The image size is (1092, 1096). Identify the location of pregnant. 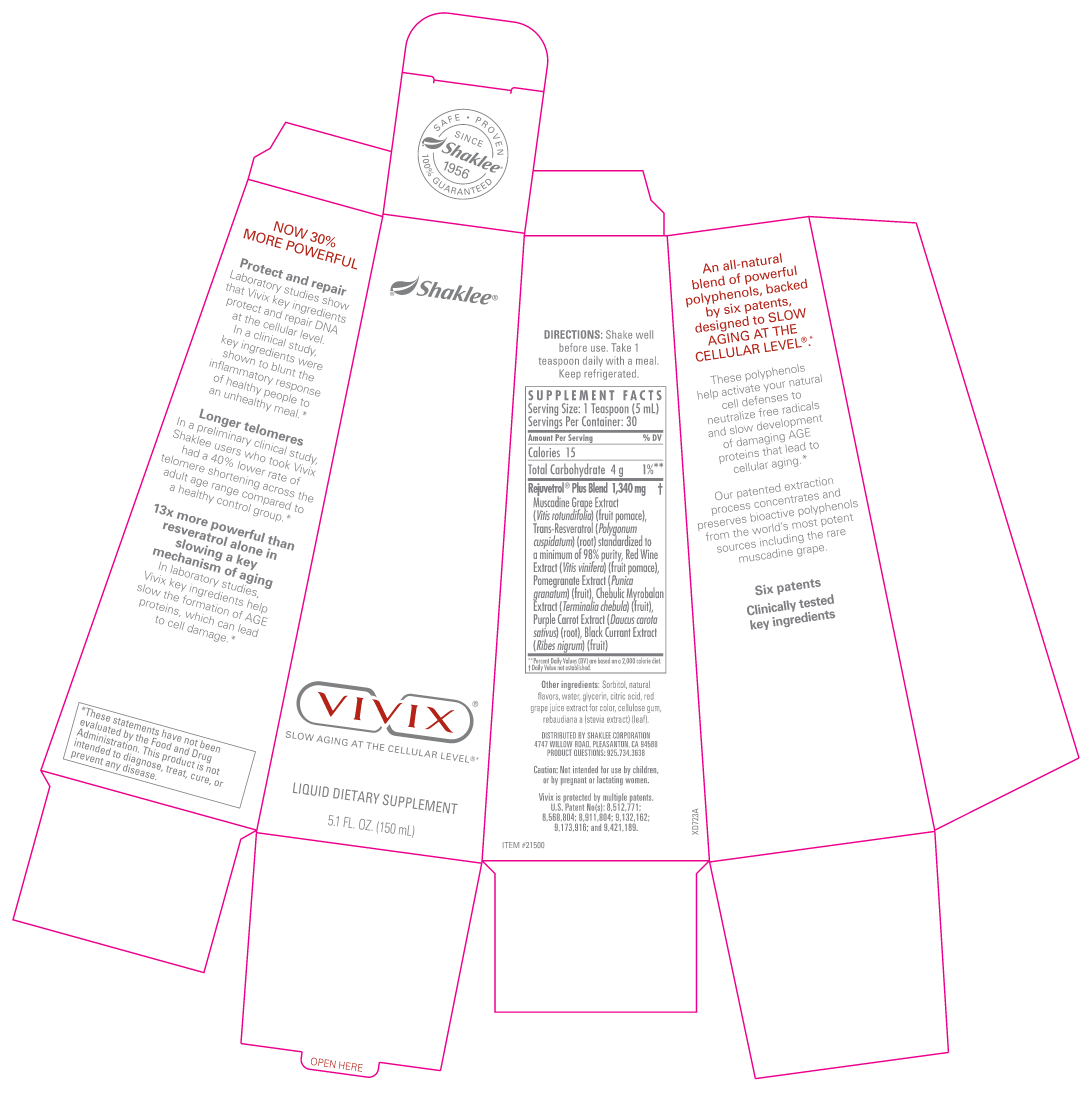
(573, 781).
